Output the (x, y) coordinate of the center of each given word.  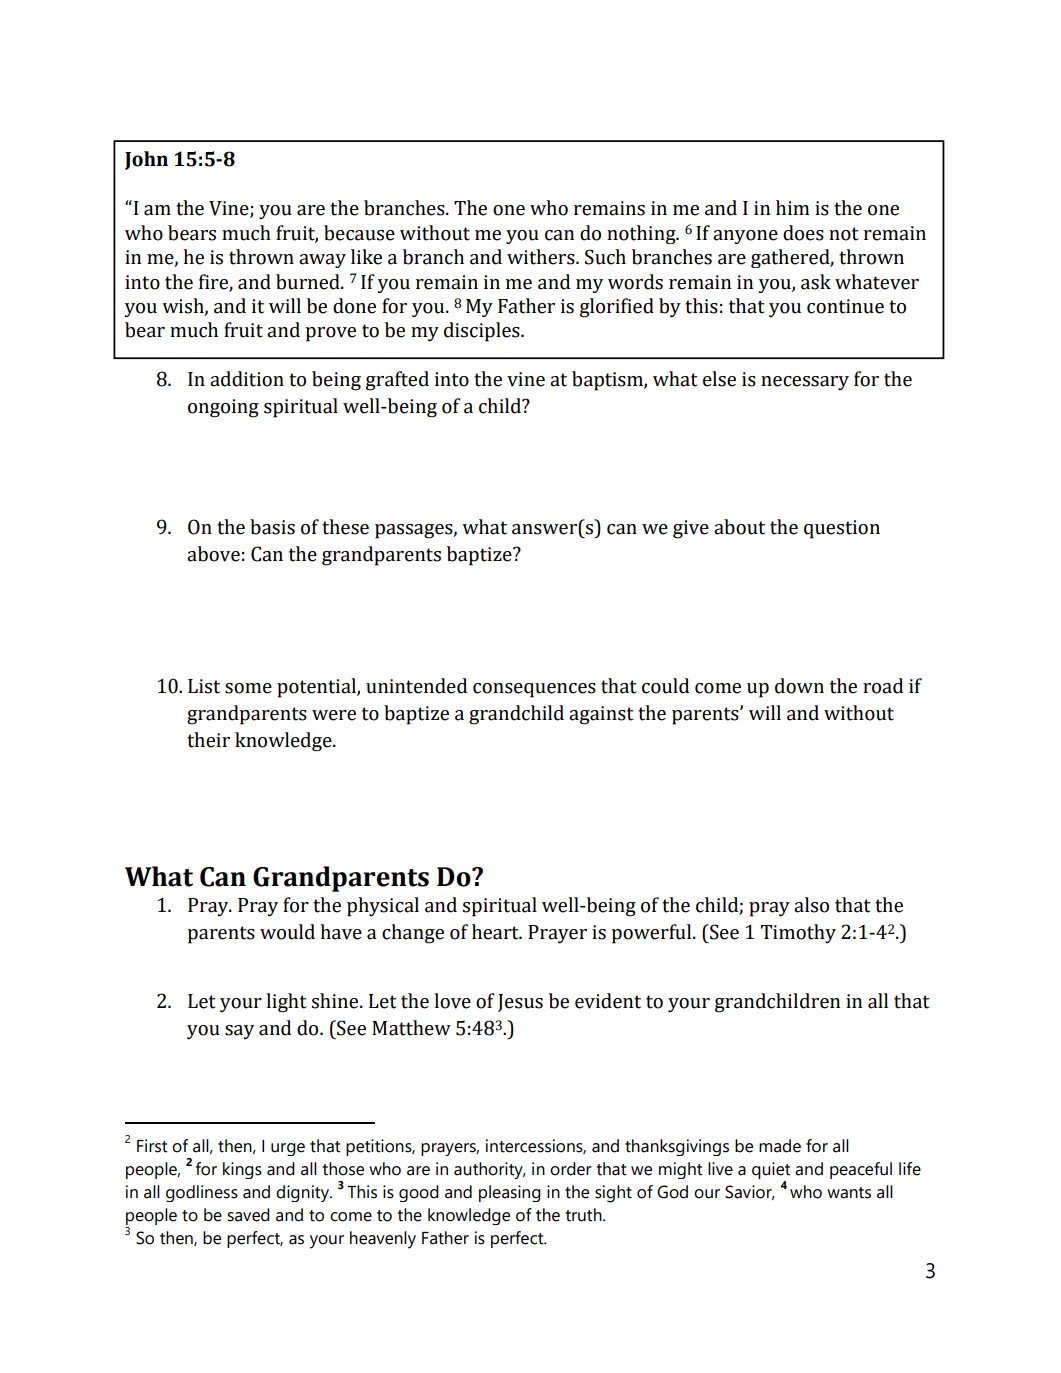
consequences (534, 690)
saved (248, 1215)
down (799, 686)
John (146, 160)
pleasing (510, 1193)
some (248, 688)
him (792, 207)
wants (849, 1193)
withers (542, 257)
